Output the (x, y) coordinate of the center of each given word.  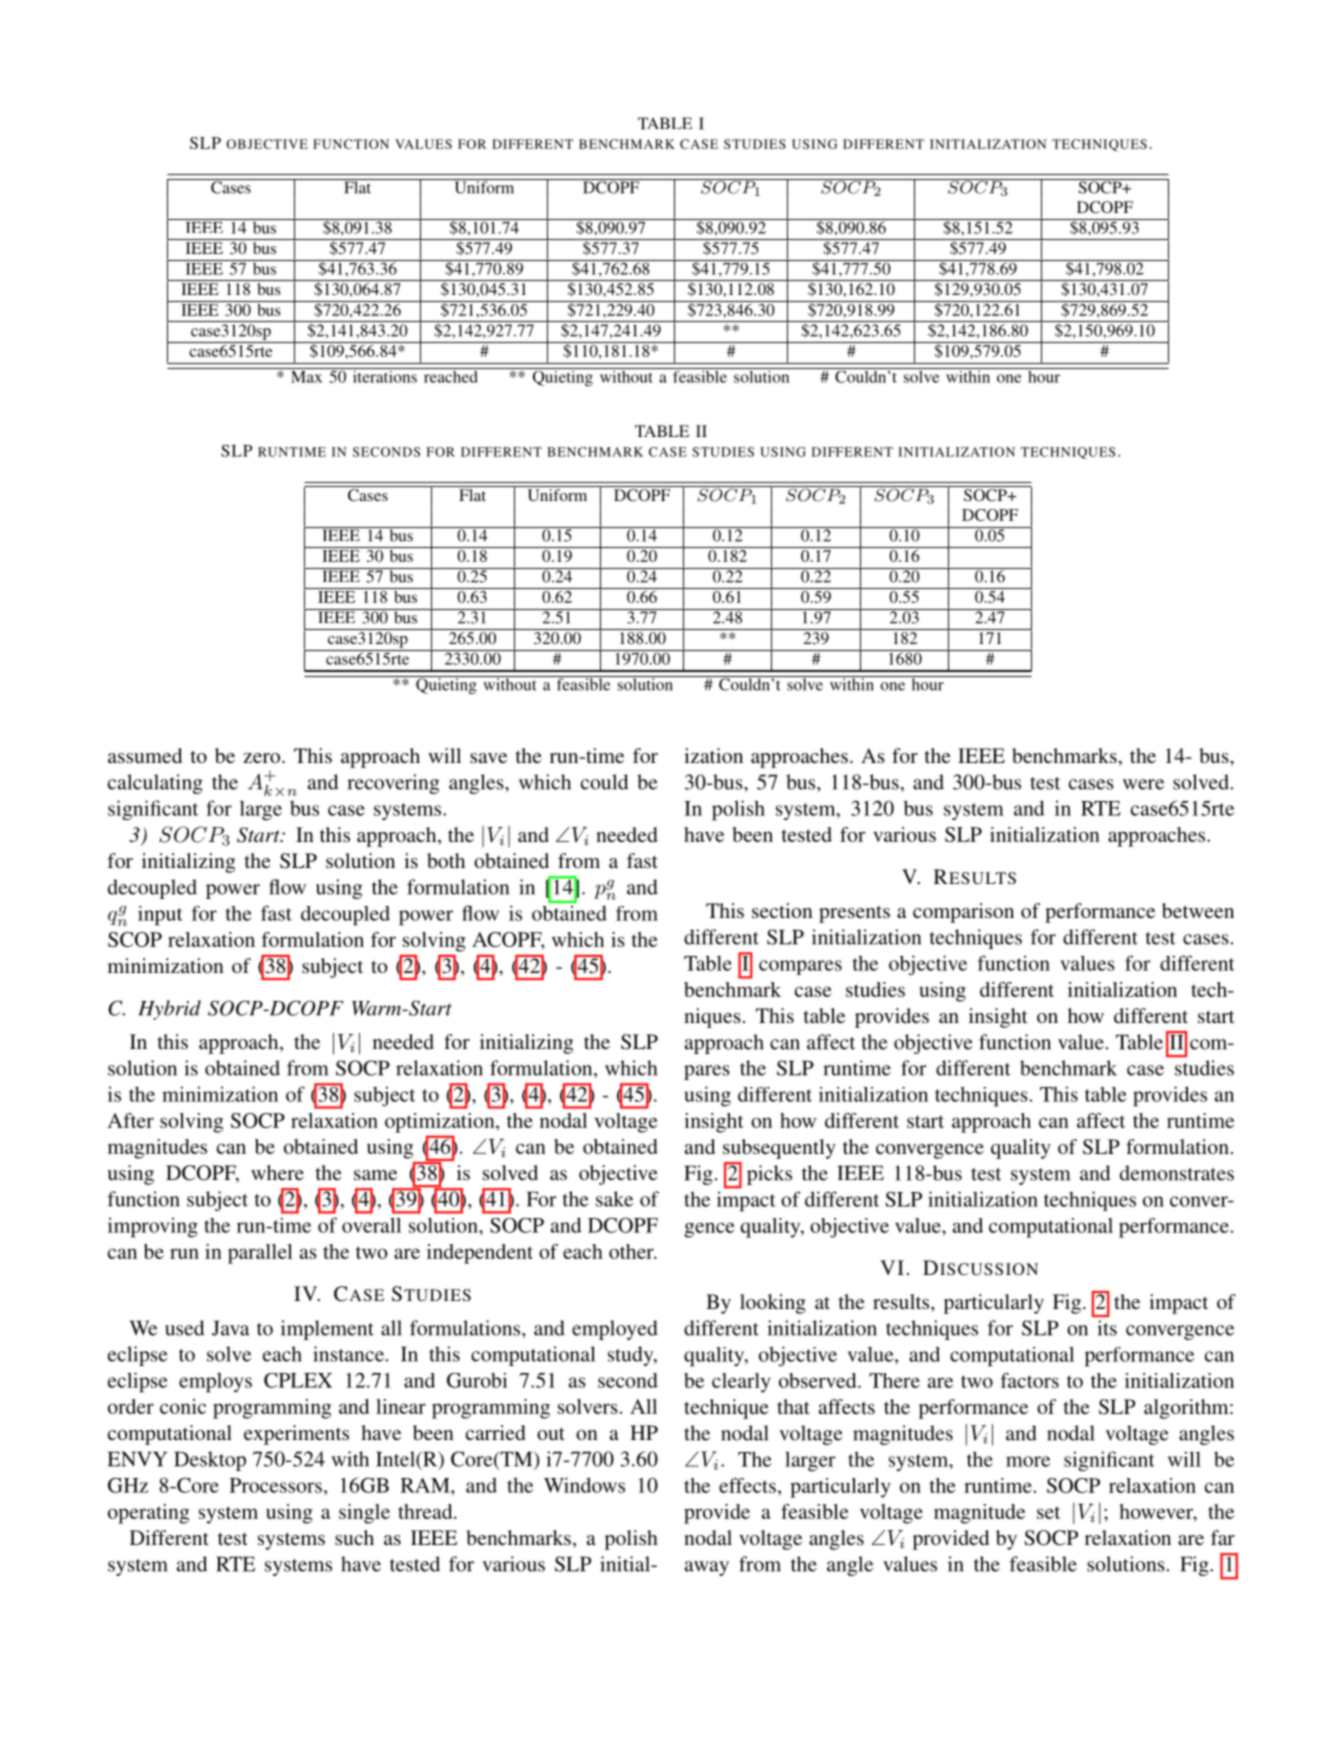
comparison (963, 913)
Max (306, 375)
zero (263, 758)
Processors (276, 1485)
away (707, 1568)
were (1143, 784)
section (782, 910)
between (1198, 910)
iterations (384, 375)
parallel (260, 1254)
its (1107, 1328)
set (1048, 1512)
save (488, 758)
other (632, 1251)
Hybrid (169, 1010)
